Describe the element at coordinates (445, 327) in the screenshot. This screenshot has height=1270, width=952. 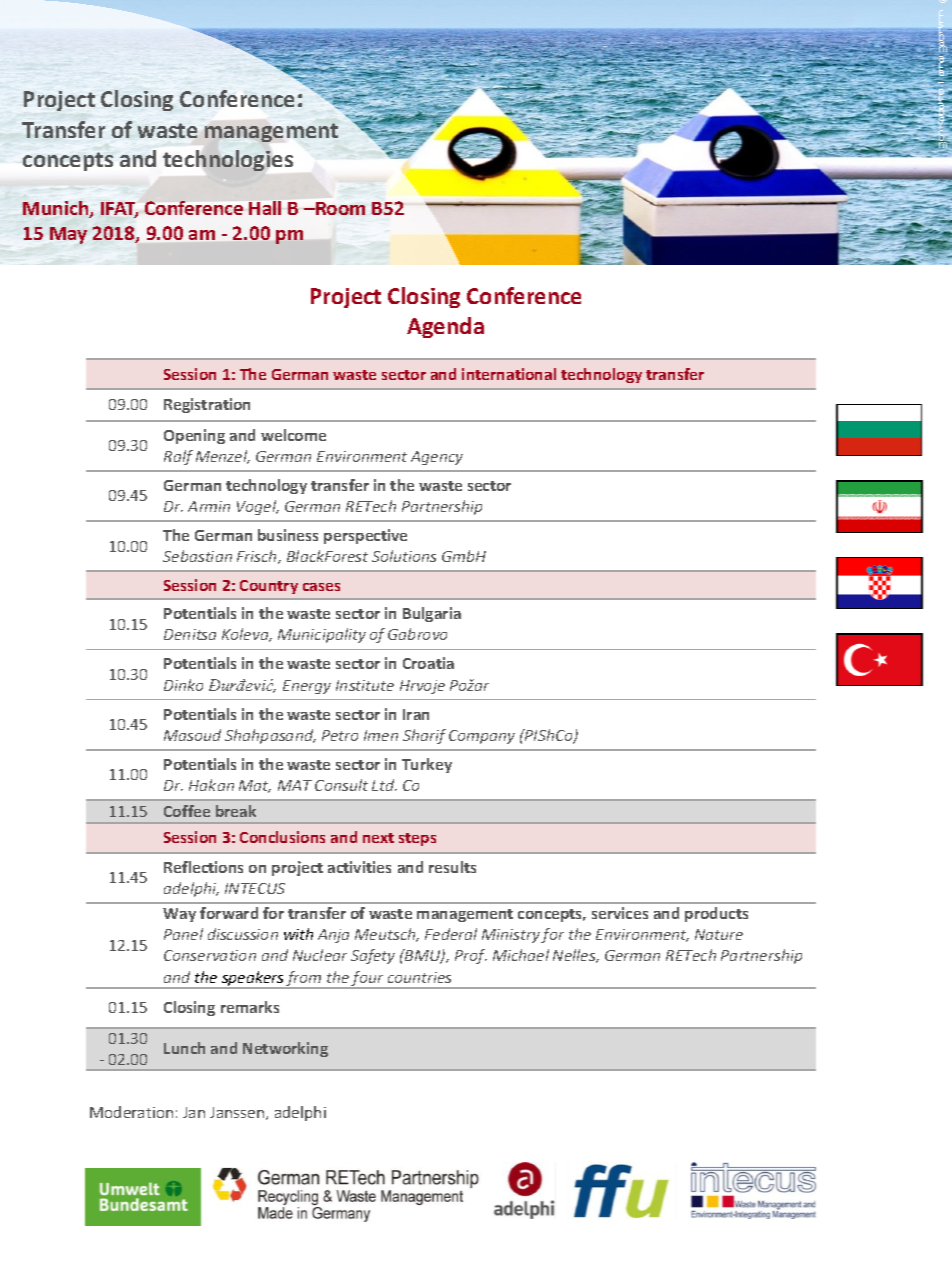
I see `Agenda` at that location.
